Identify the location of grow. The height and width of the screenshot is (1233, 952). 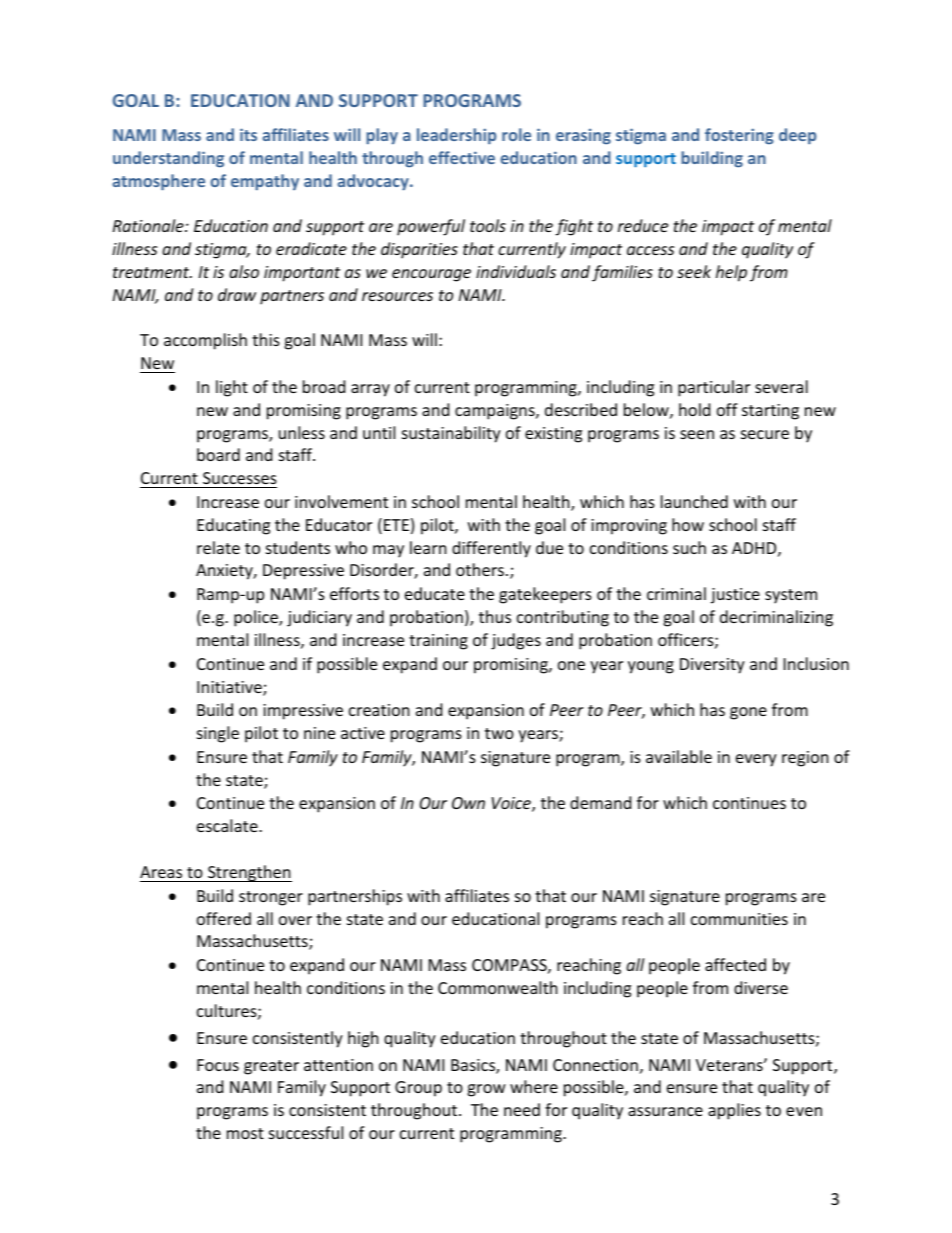
(486, 1090).
